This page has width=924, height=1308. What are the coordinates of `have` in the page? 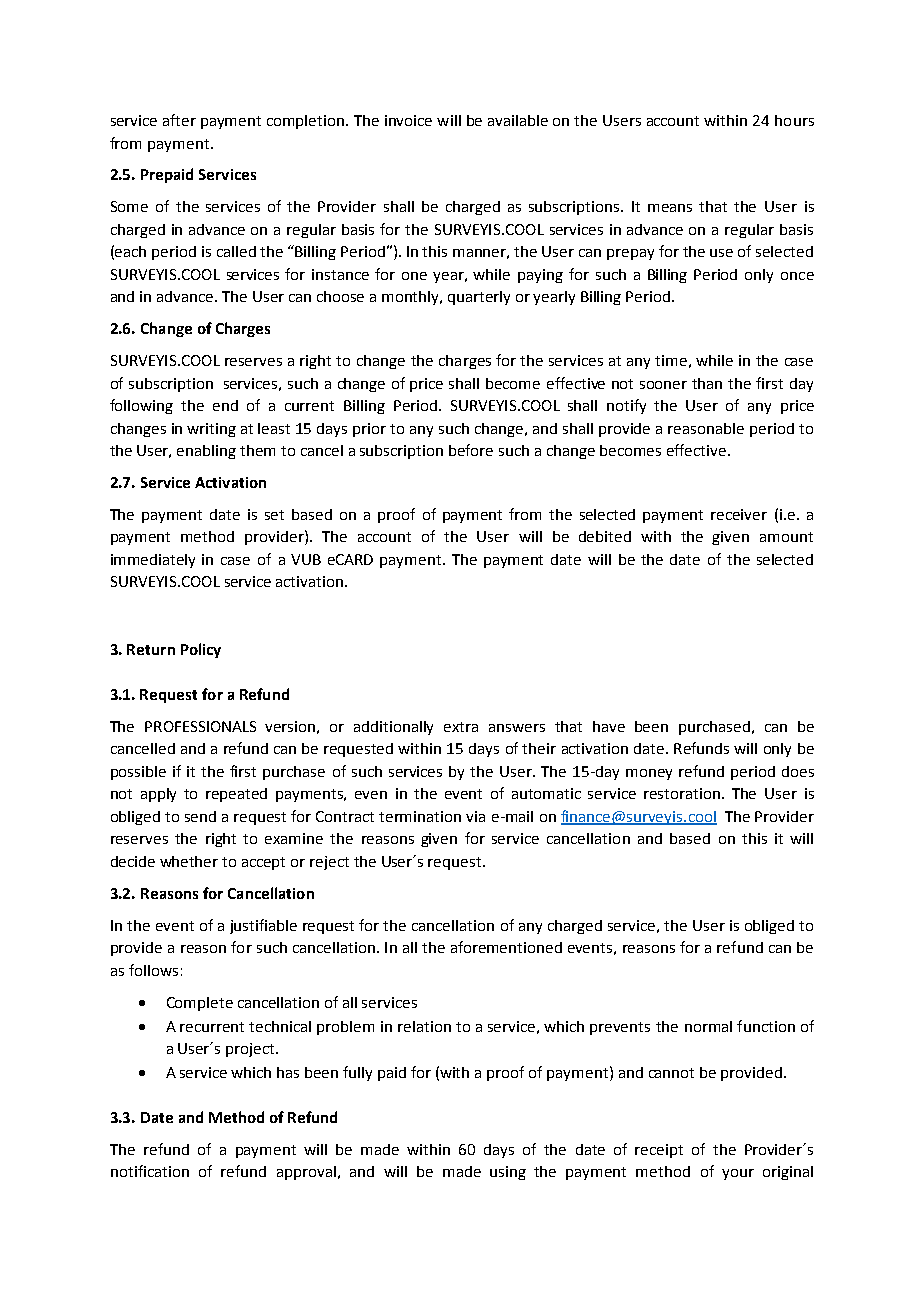 It's located at (609, 726).
